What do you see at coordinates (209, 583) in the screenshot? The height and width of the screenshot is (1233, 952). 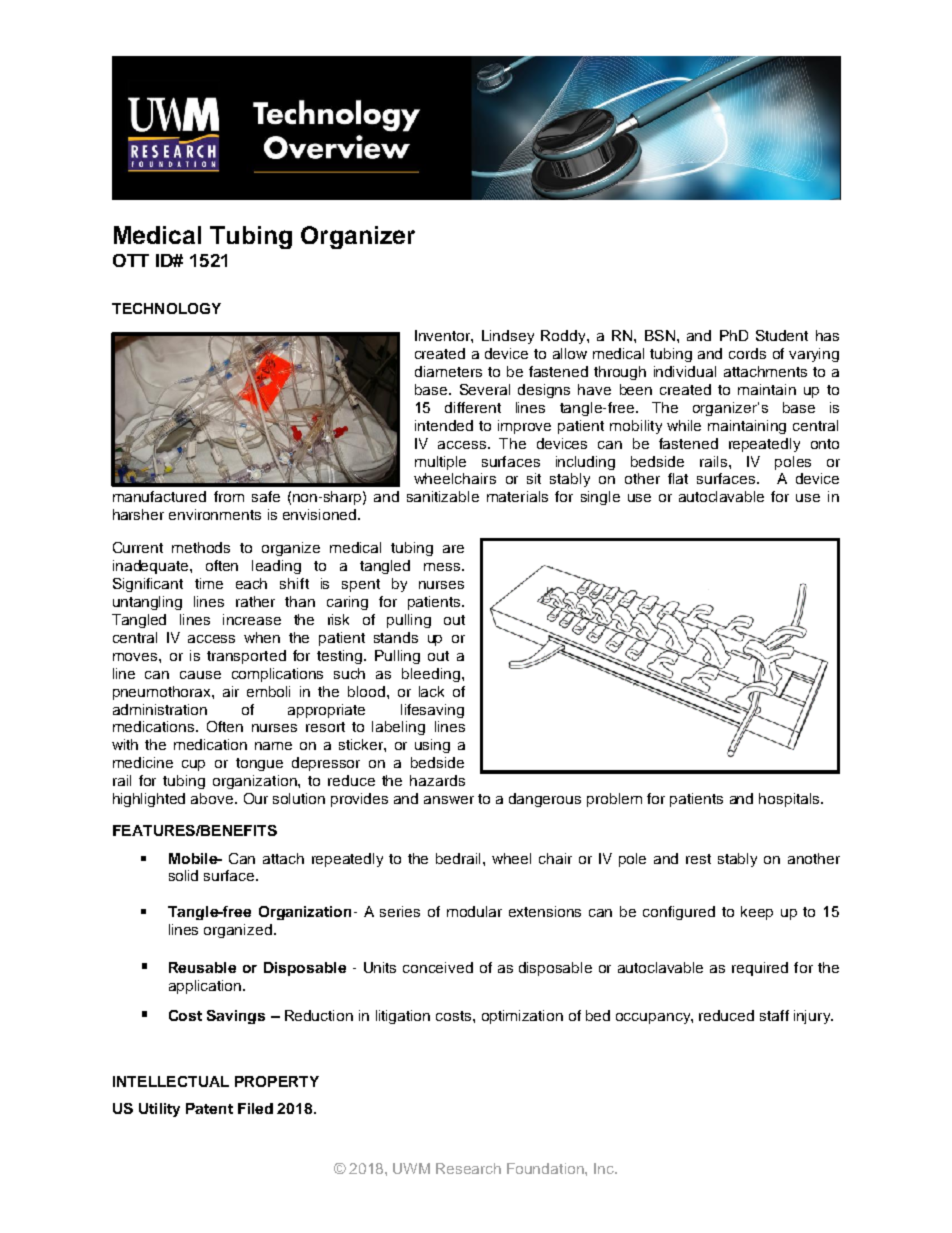 I see `time` at bounding box center [209, 583].
